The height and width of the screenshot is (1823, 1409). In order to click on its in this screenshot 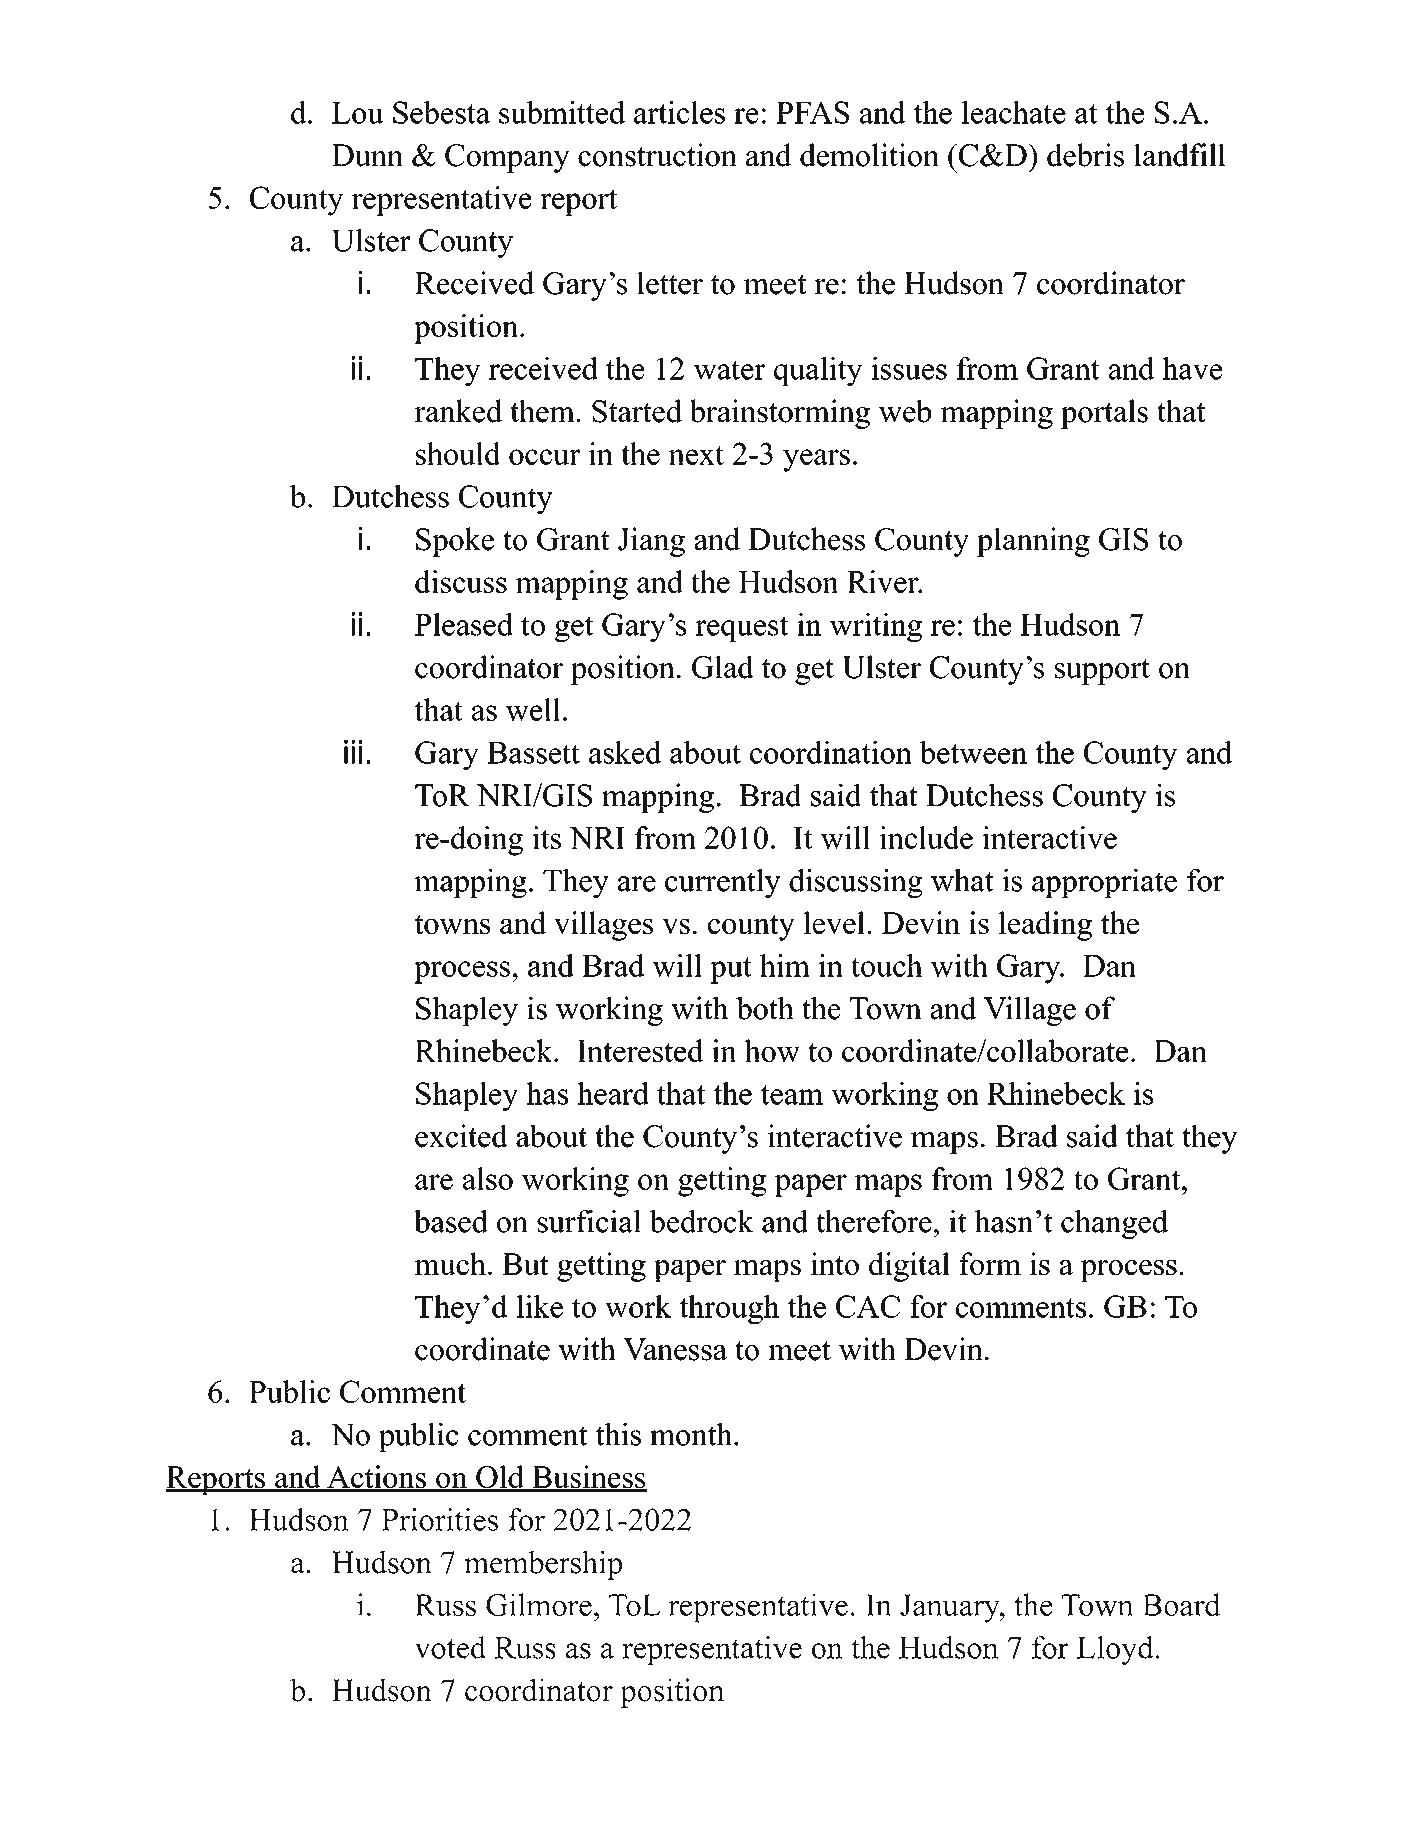, I will do `click(546, 837)`.
